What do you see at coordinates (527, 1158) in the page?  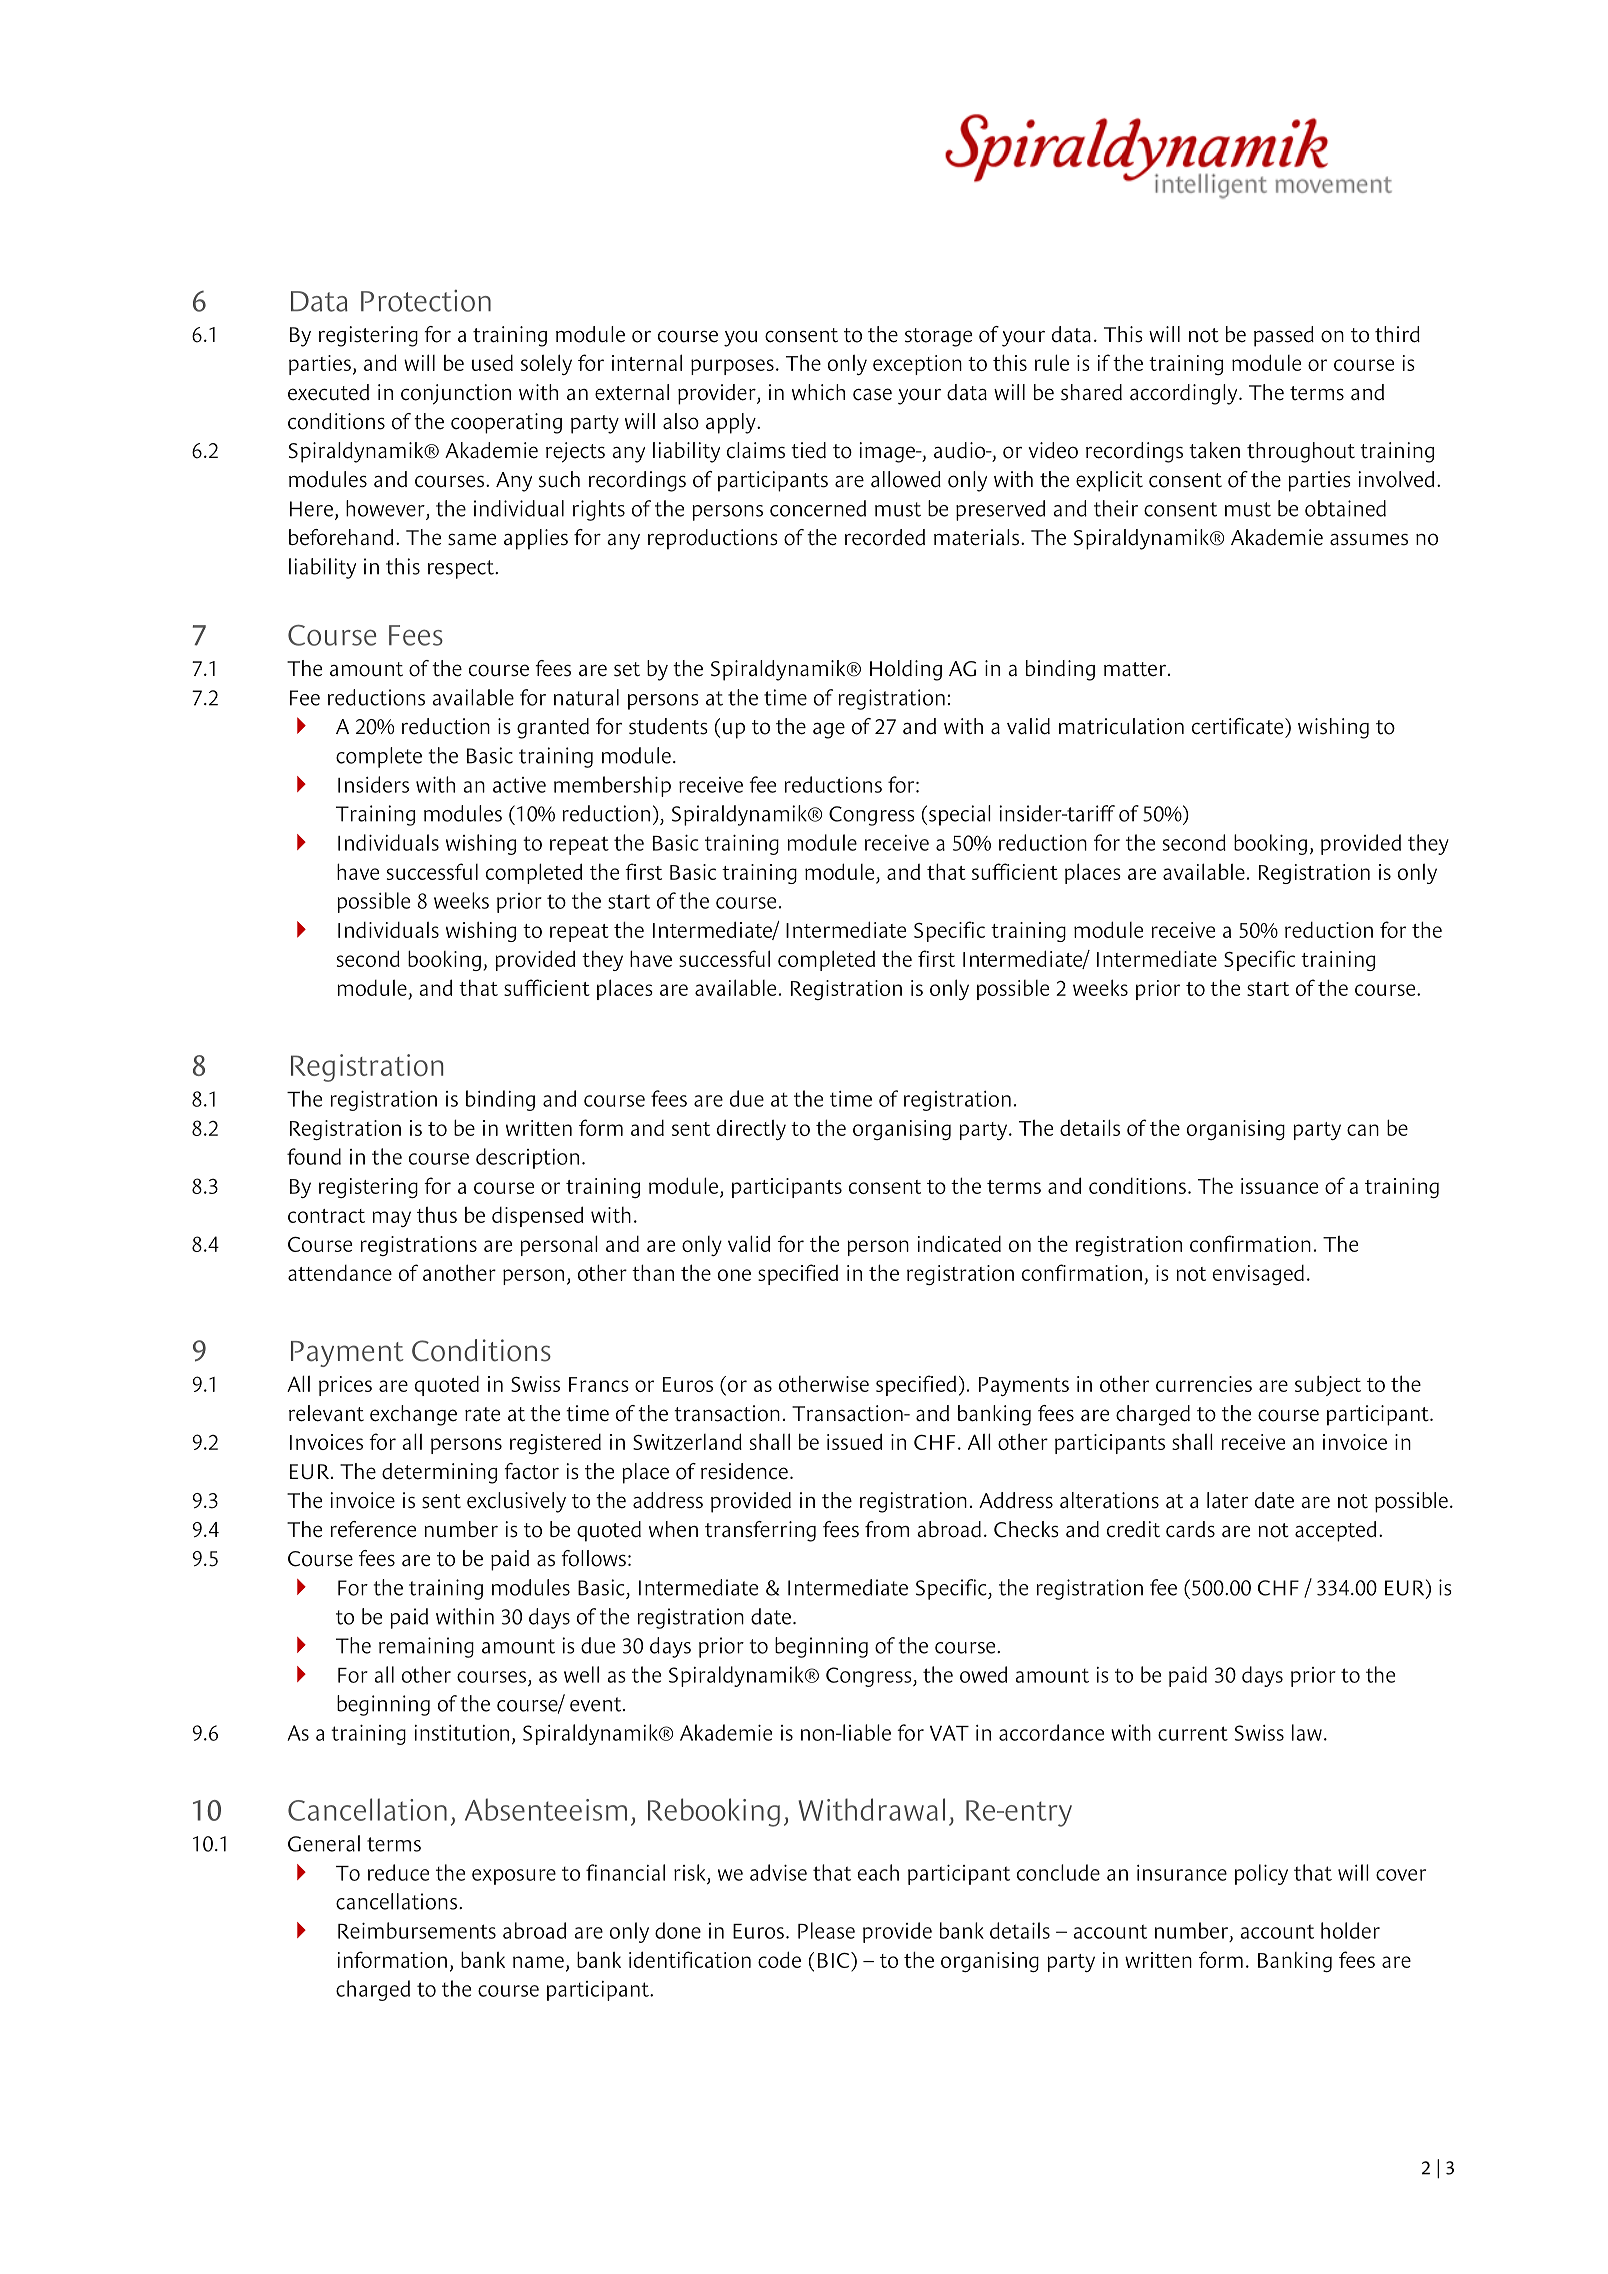 I see `description` at bounding box center [527, 1158].
